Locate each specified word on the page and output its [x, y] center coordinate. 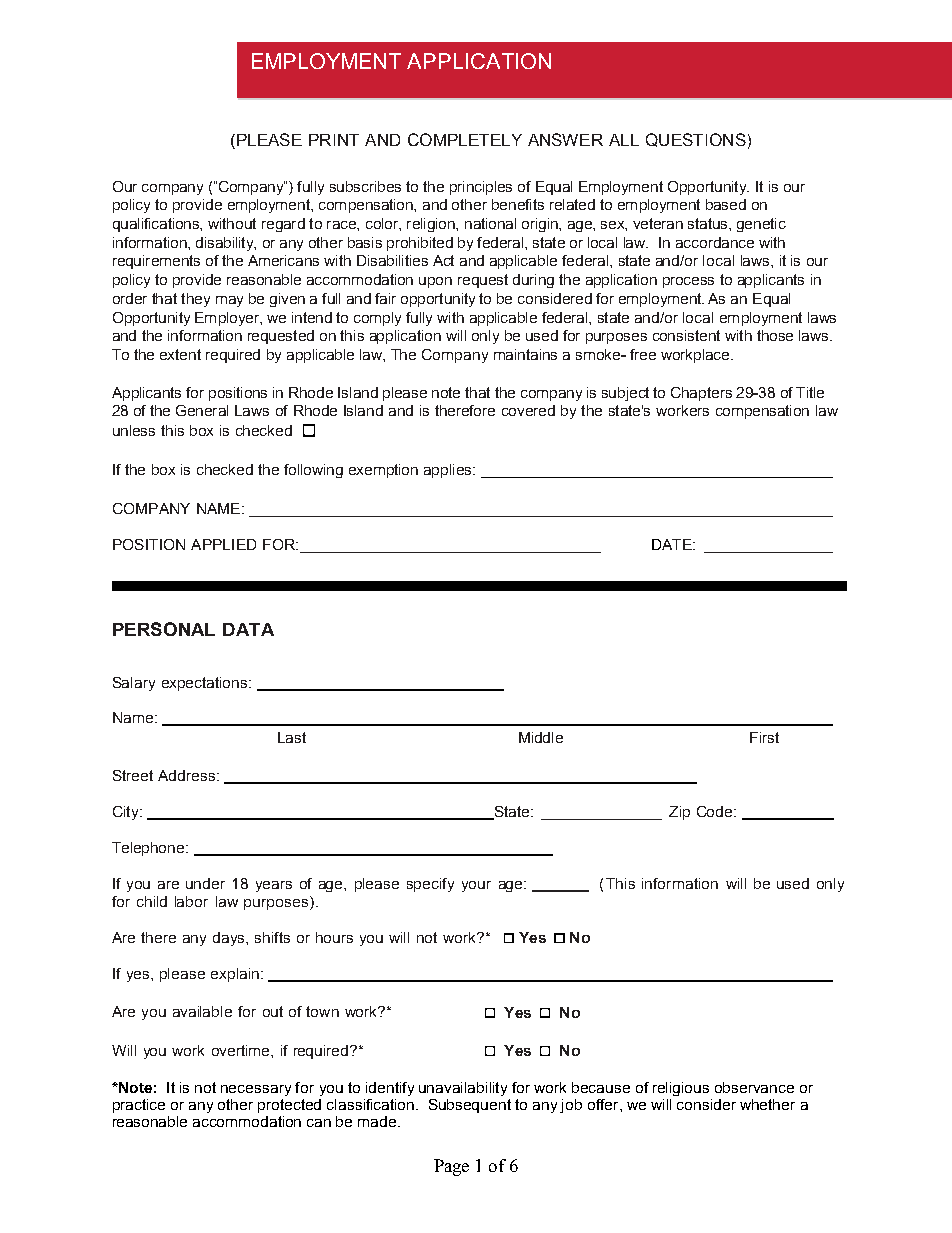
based [726, 204]
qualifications [157, 225]
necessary [256, 1090]
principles [481, 188]
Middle [541, 737]
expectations [206, 684]
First [764, 737]
